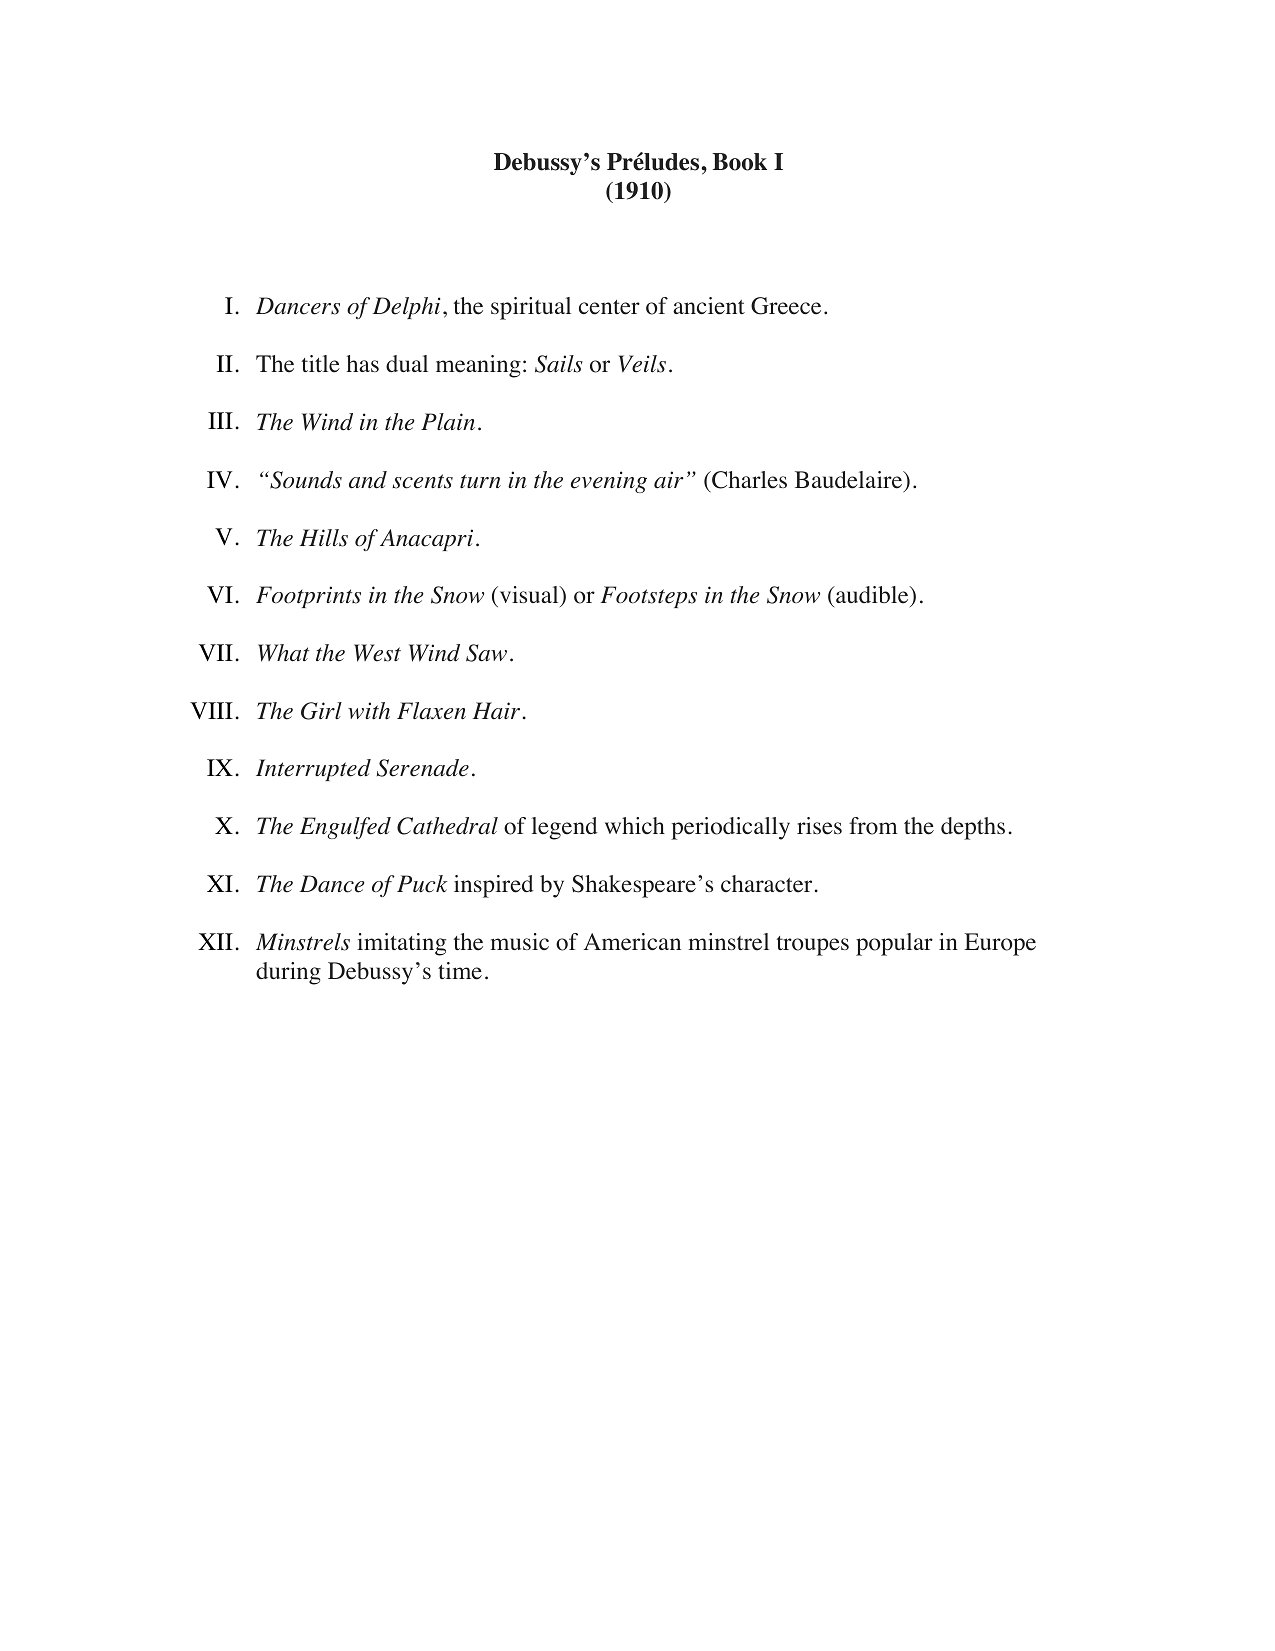 Image resolution: width=1275 pixels, height=1651 pixels. Describe the element at coordinates (873, 826) in the page. I see `from` at that location.
